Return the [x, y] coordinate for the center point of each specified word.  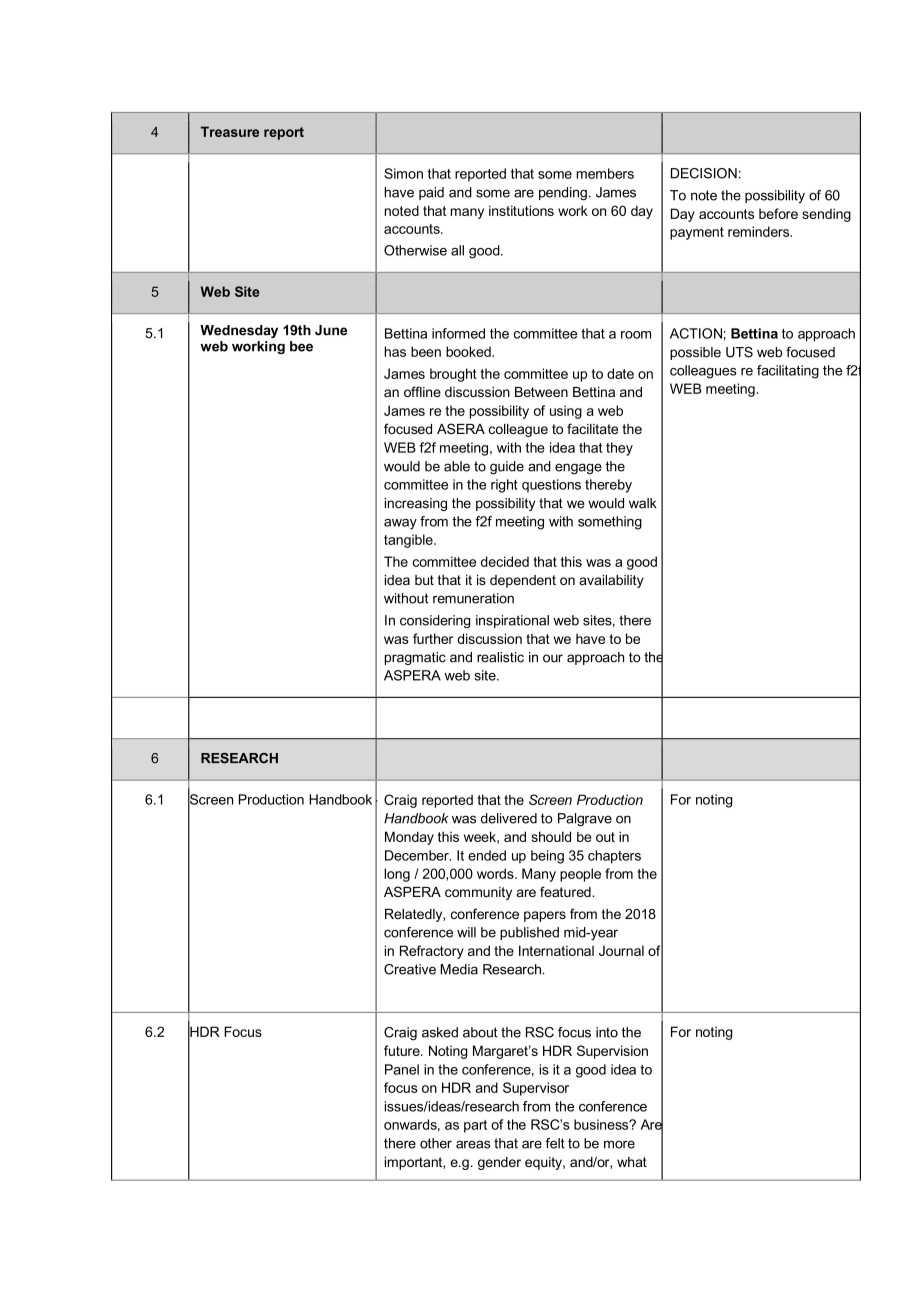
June [331, 330]
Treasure [230, 131]
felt [555, 1143]
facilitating [788, 372]
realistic [500, 657]
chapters [614, 857]
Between [541, 392]
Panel [402, 1069]
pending [563, 194]
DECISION [704, 173]
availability [611, 581]
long [397, 875]
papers [545, 916]
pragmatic [415, 658]
